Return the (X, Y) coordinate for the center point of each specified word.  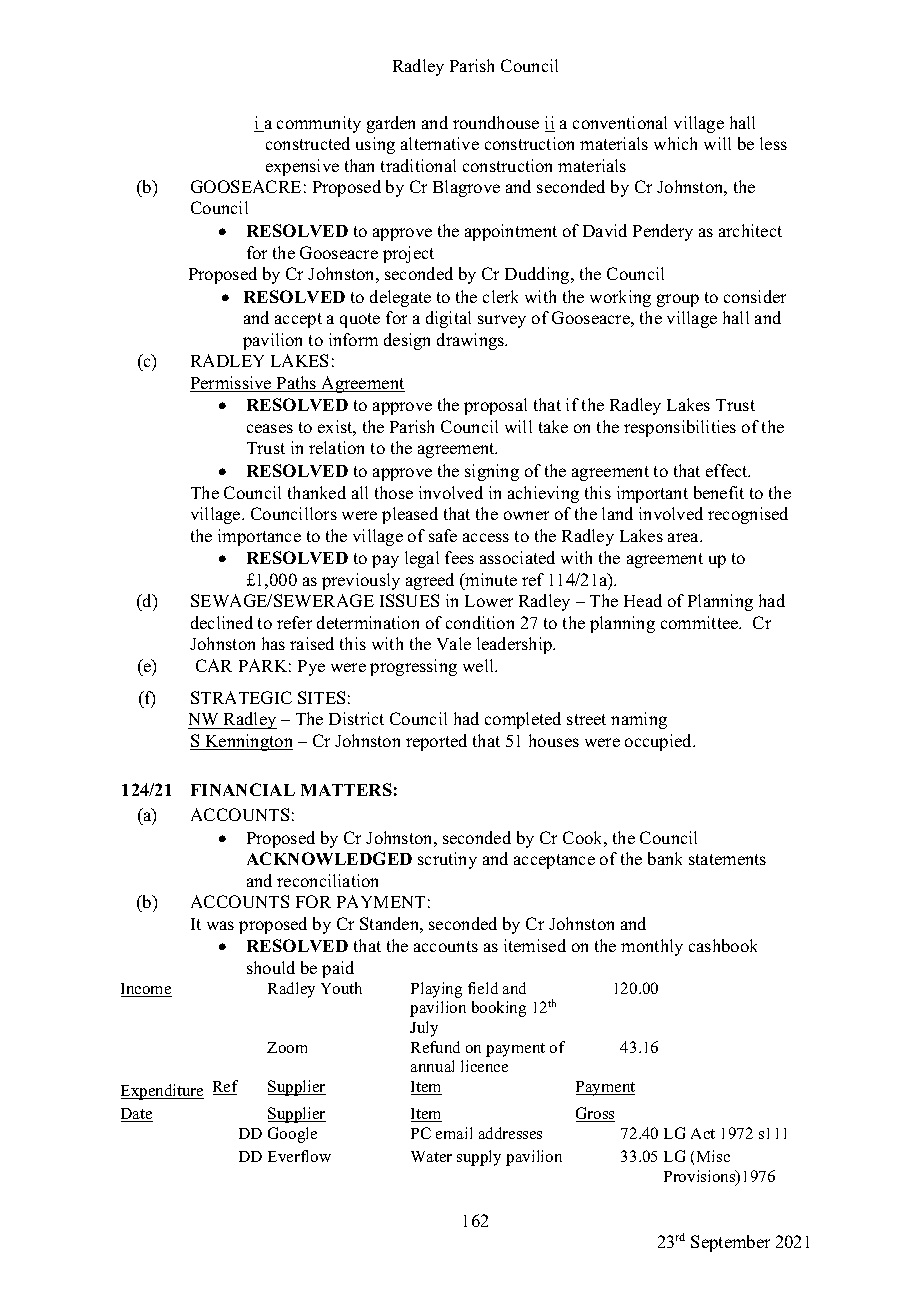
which (675, 143)
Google (292, 1135)
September (730, 1243)
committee (701, 622)
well (480, 665)
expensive (302, 167)
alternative (440, 143)
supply (479, 1158)
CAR (214, 665)
